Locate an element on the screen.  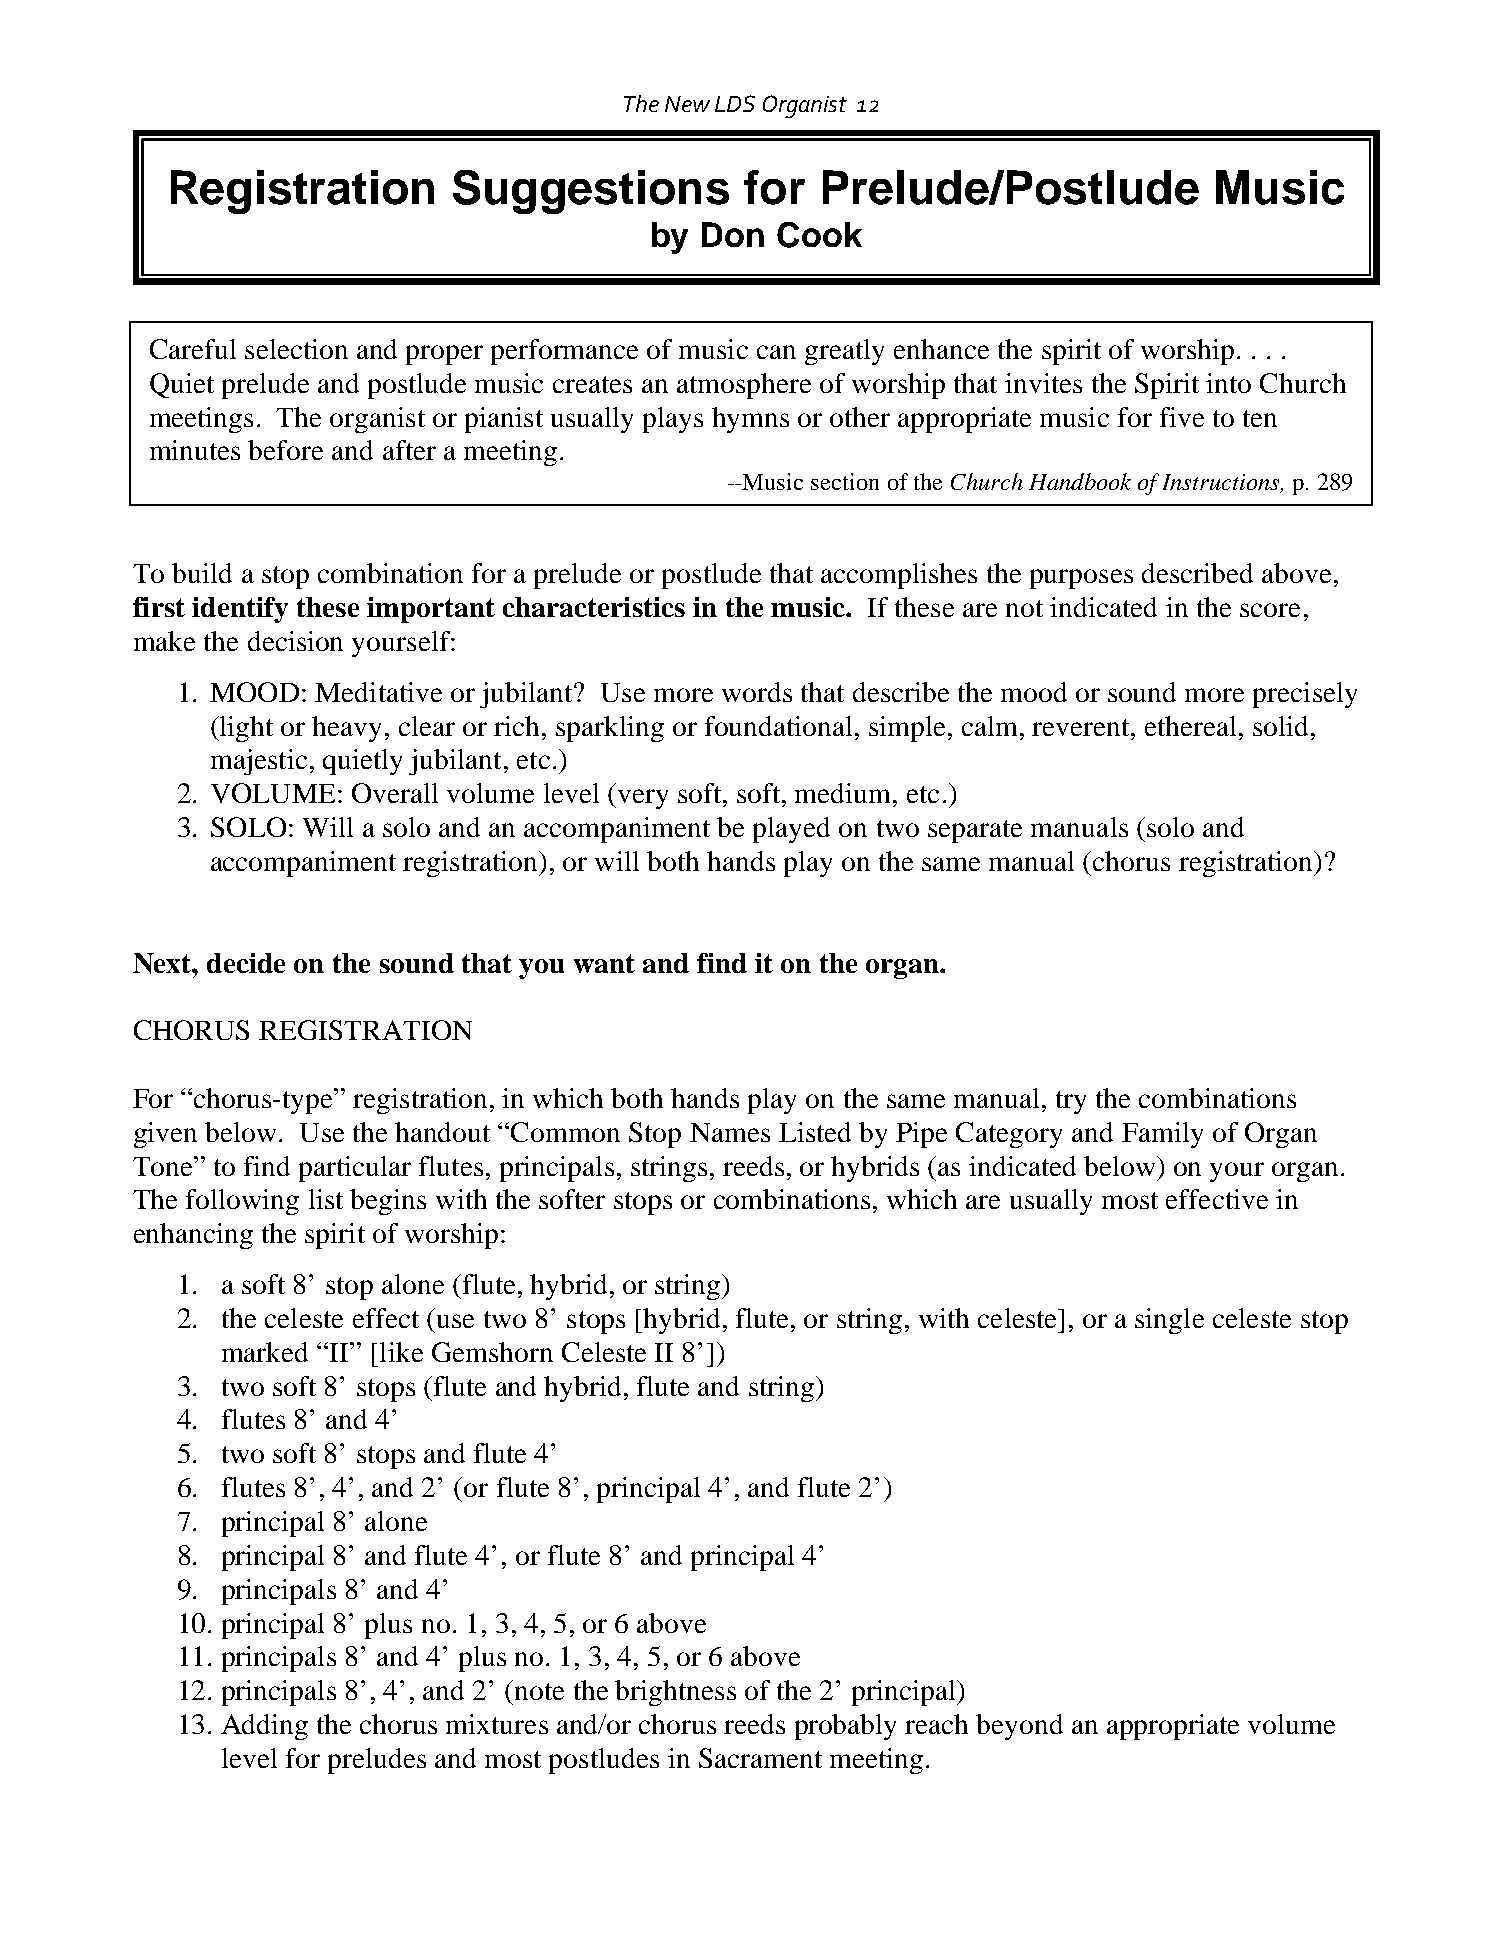
decision is located at coordinates (295, 641).
